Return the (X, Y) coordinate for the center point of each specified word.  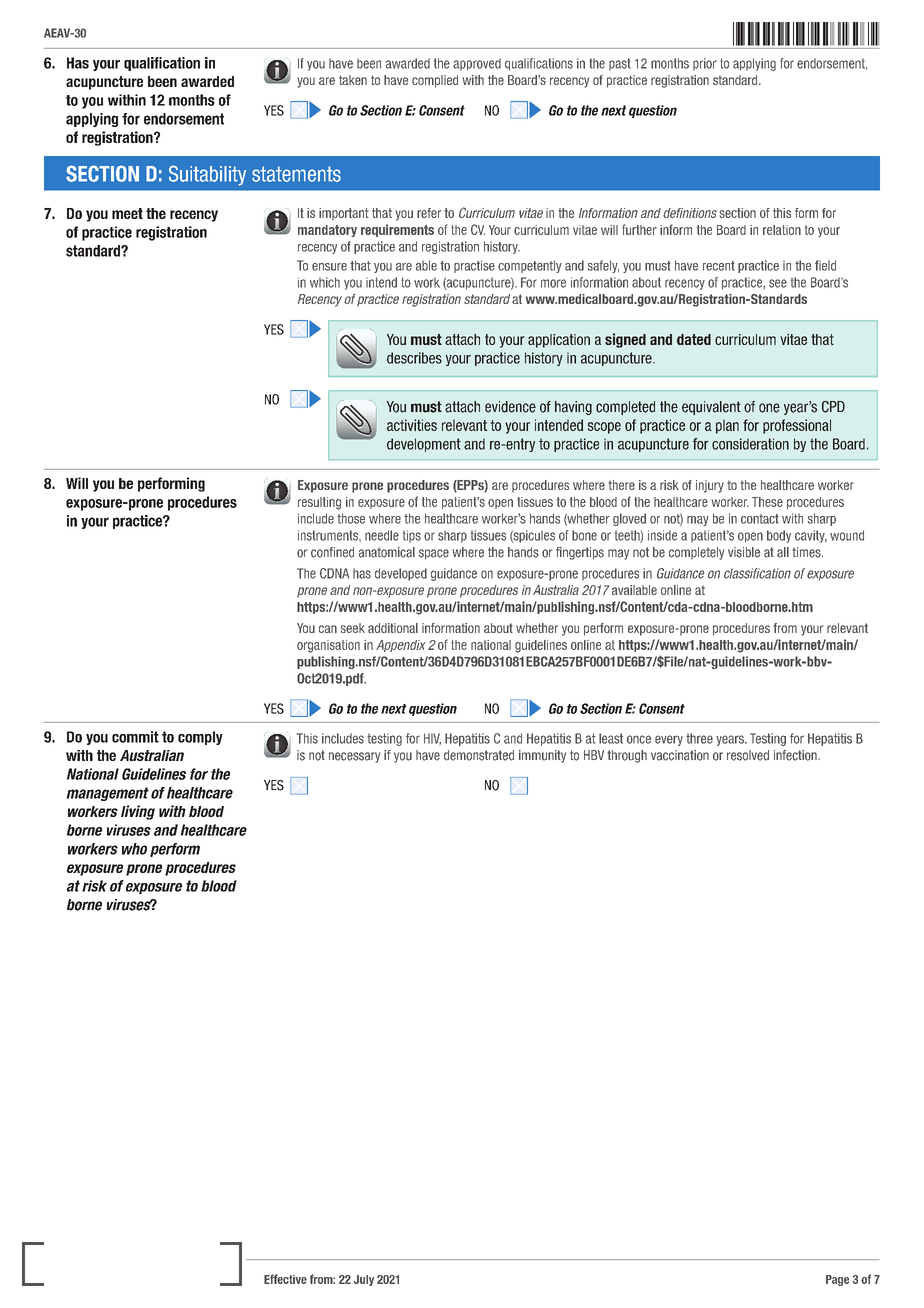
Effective (285, 1279)
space (434, 554)
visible (744, 552)
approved (477, 64)
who (134, 849)
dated (694, 339)
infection (796, 755)
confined (332, 552)
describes (414, 358)
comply (200, 738)
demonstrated (479, 755)
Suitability (207, 175)
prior (705, 64)
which (325, 282)
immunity (542, 756)
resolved (748, 755)
